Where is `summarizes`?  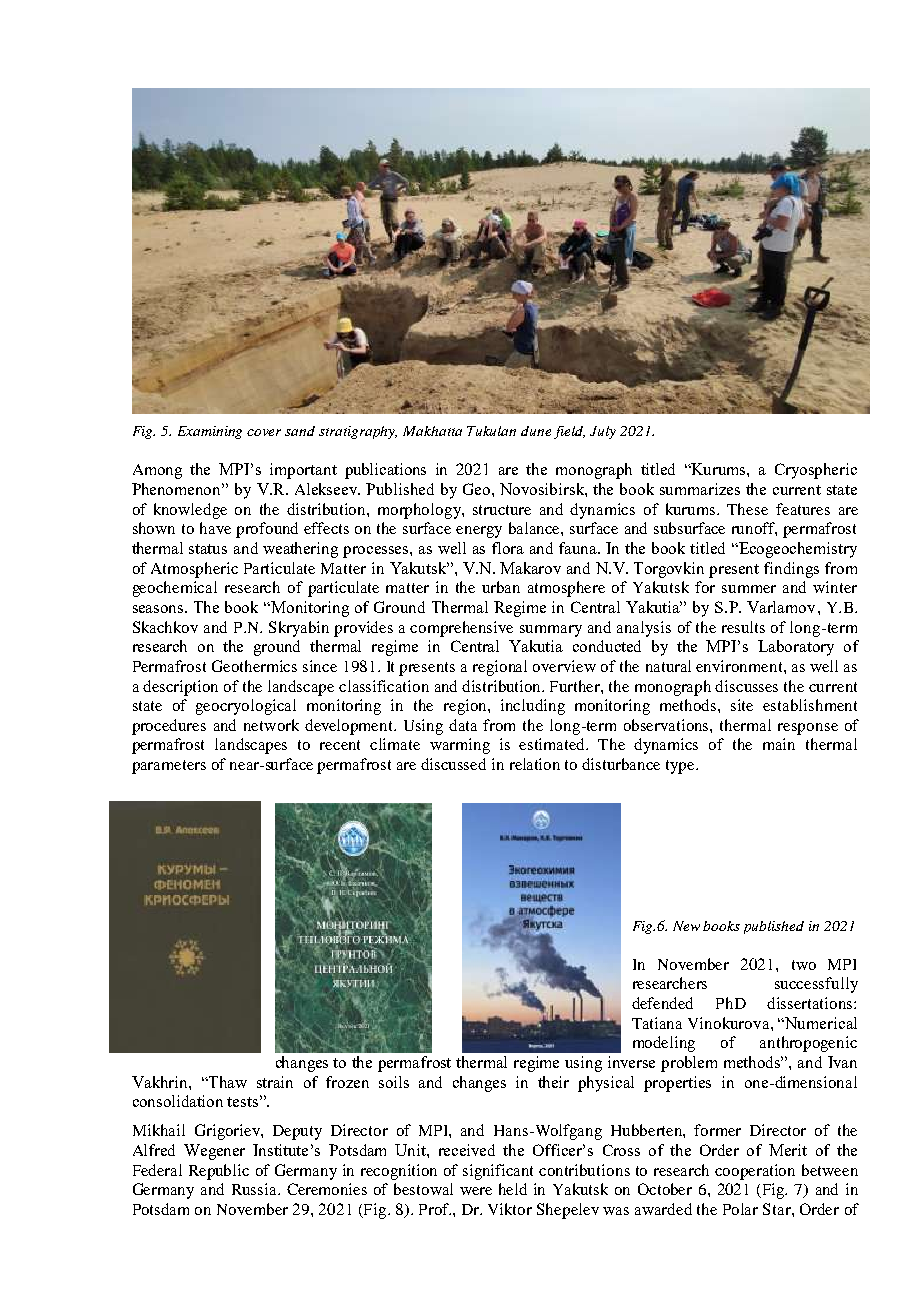 summarizes is located at coordinates (700, 489).
